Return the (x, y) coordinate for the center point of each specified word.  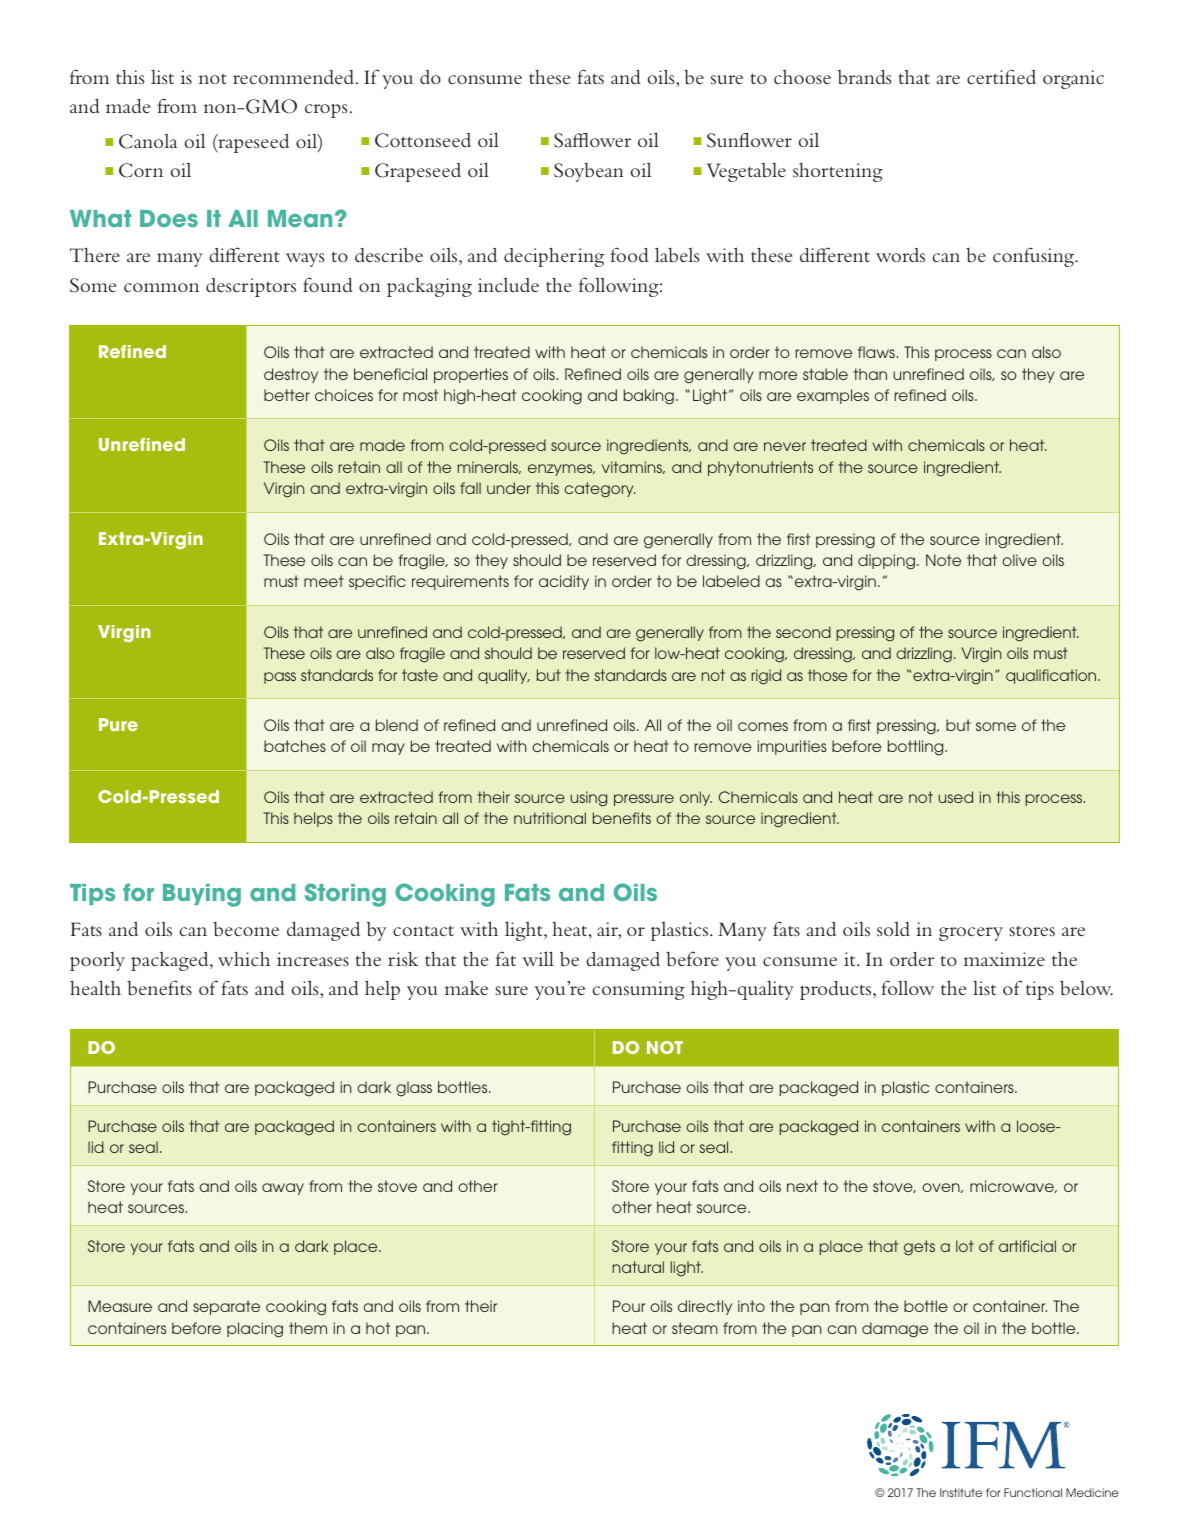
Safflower (592, 140)
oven (942, 1188)
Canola (148, 141)
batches (295, 746)
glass (414, 1089)
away (283, 1189)
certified (1001, 76)
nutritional (550, 818)
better (287, 395)
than (870, 374)
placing (255, 1330)
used (955, 797)
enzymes (561, 470)
